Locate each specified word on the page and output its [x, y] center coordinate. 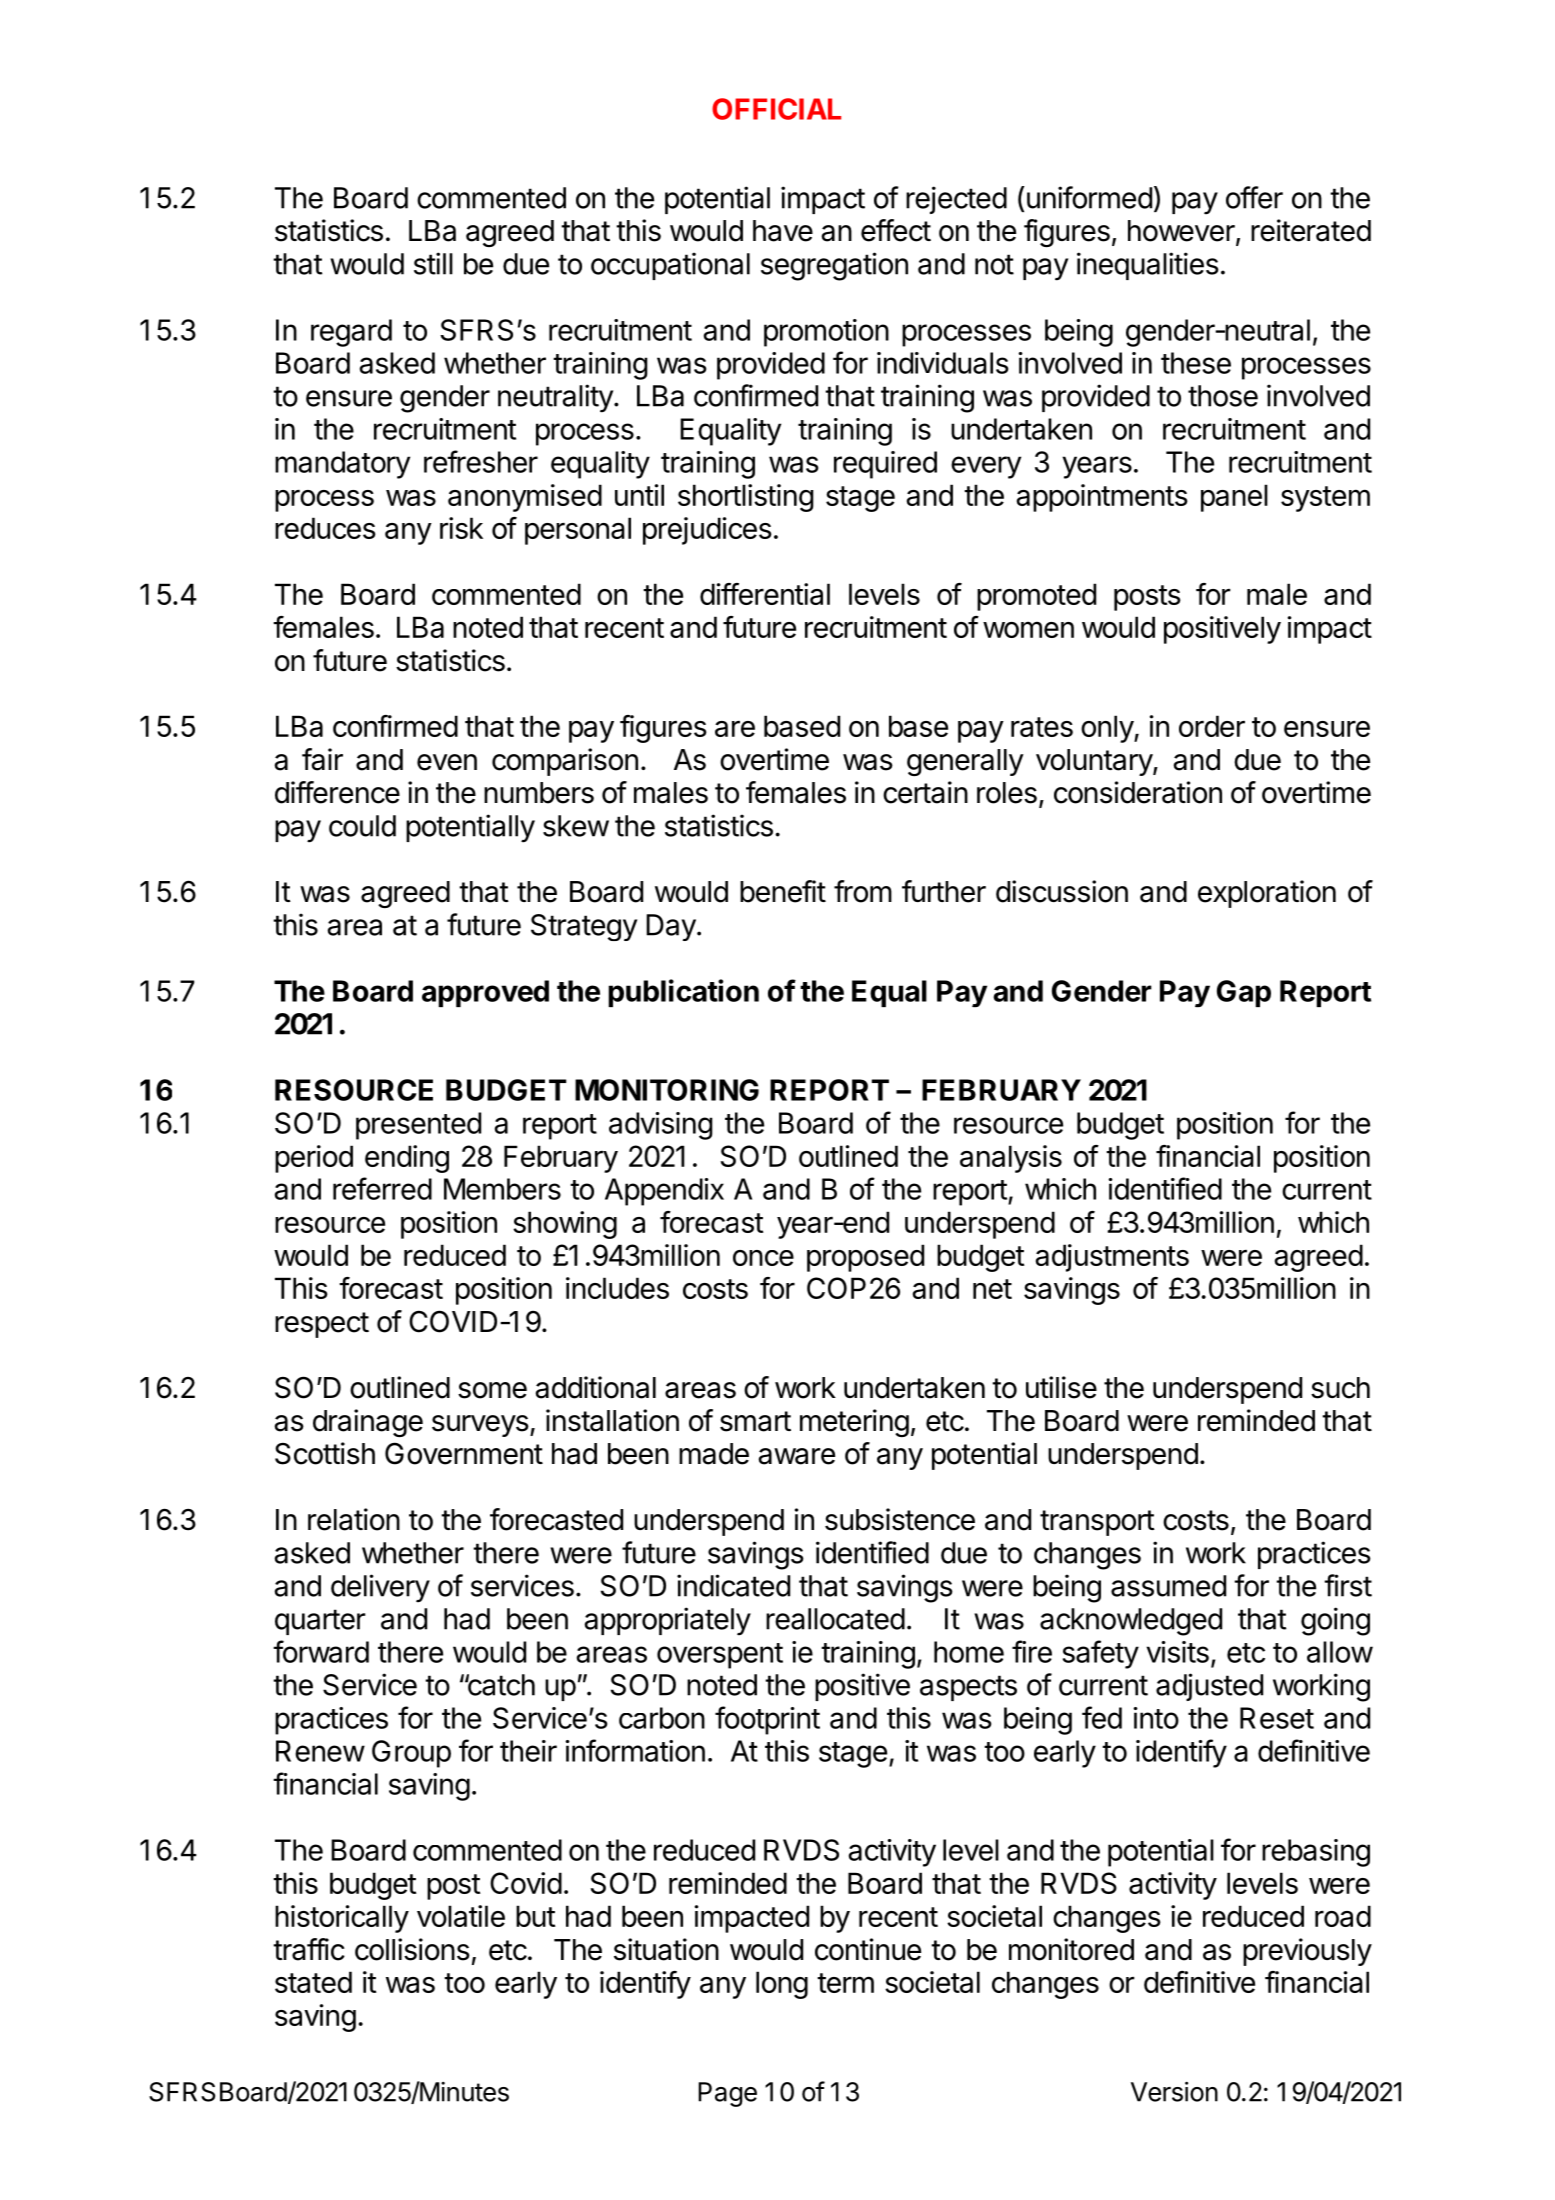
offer [1254, 197]
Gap [1244, 993]
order [1212, 726]
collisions [412, 1949]
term [845, 1983]
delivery [380, 1588]
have [783, 231]
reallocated [835, 1619]
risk [461, 528]
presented [418, 1126]
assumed [1168, 1586]
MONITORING [667, 1090]
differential [765, 594]
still [433, 263]
